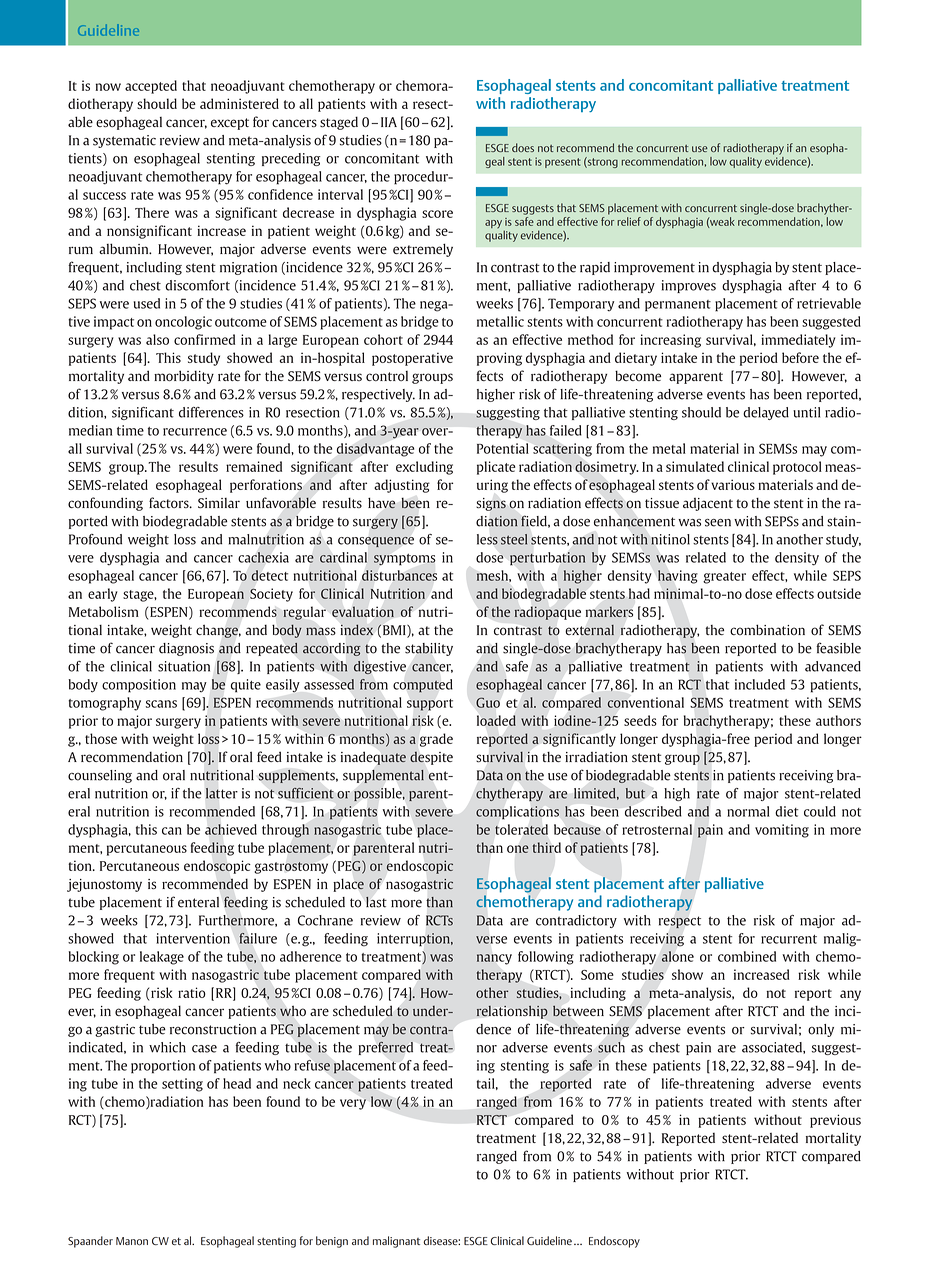 This document has width=952, height=1270. I want to click on relief, so click(629, 221).
